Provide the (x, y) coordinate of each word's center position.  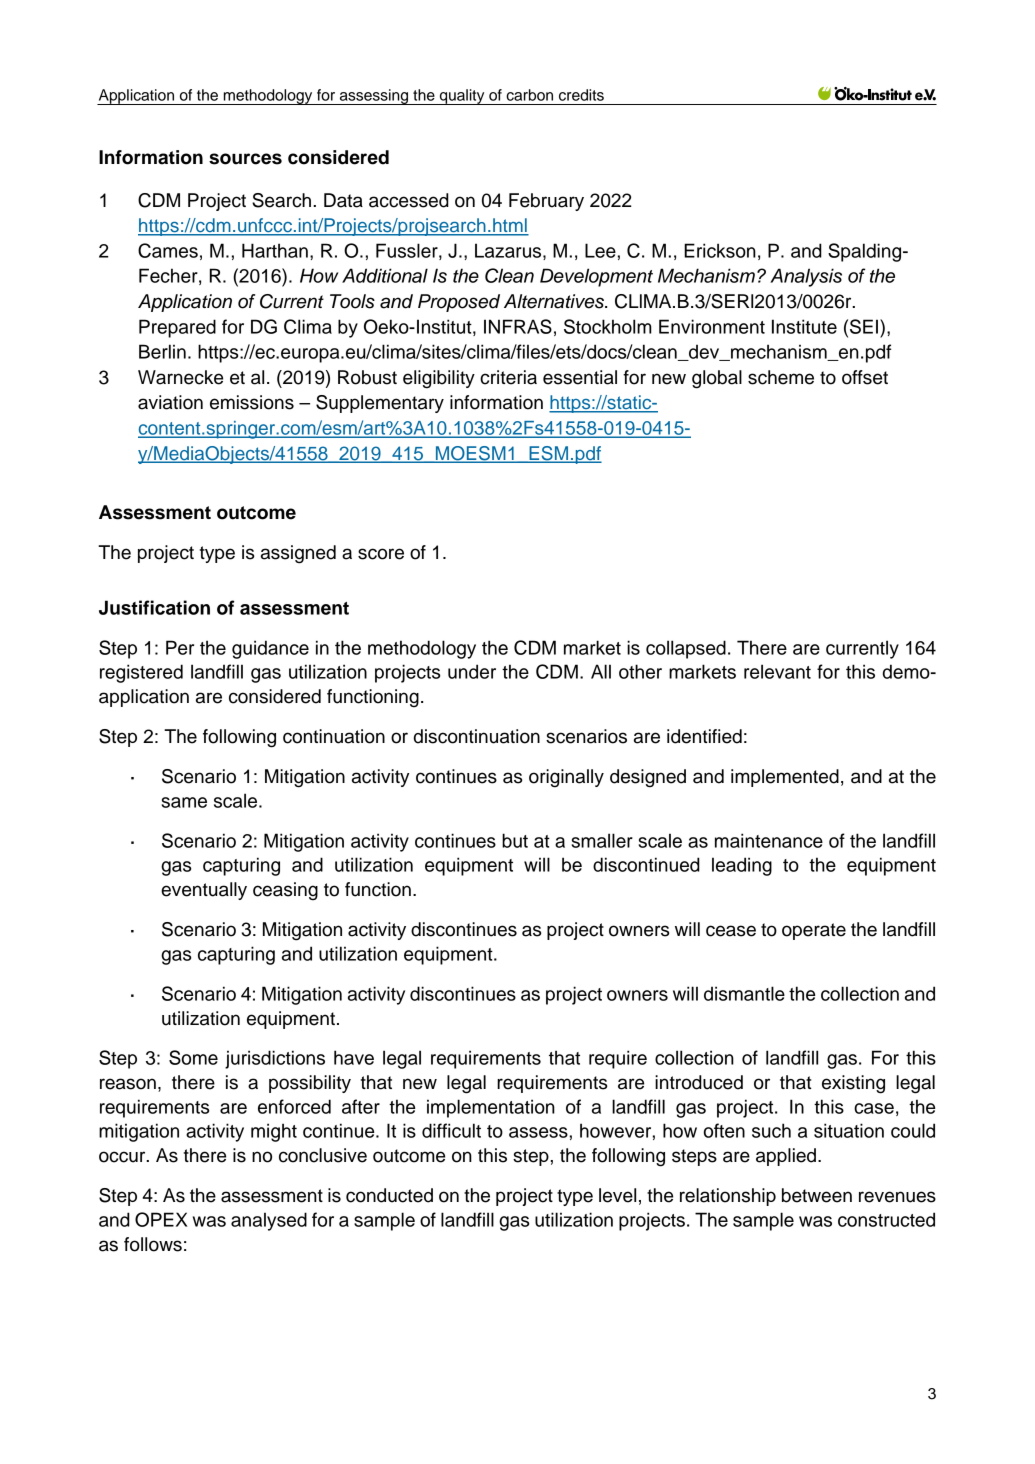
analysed (269, 1221)
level (617, 1195)
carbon (529, 95)
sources (245, 159)
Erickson (720, 250)
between (817, 1195)
